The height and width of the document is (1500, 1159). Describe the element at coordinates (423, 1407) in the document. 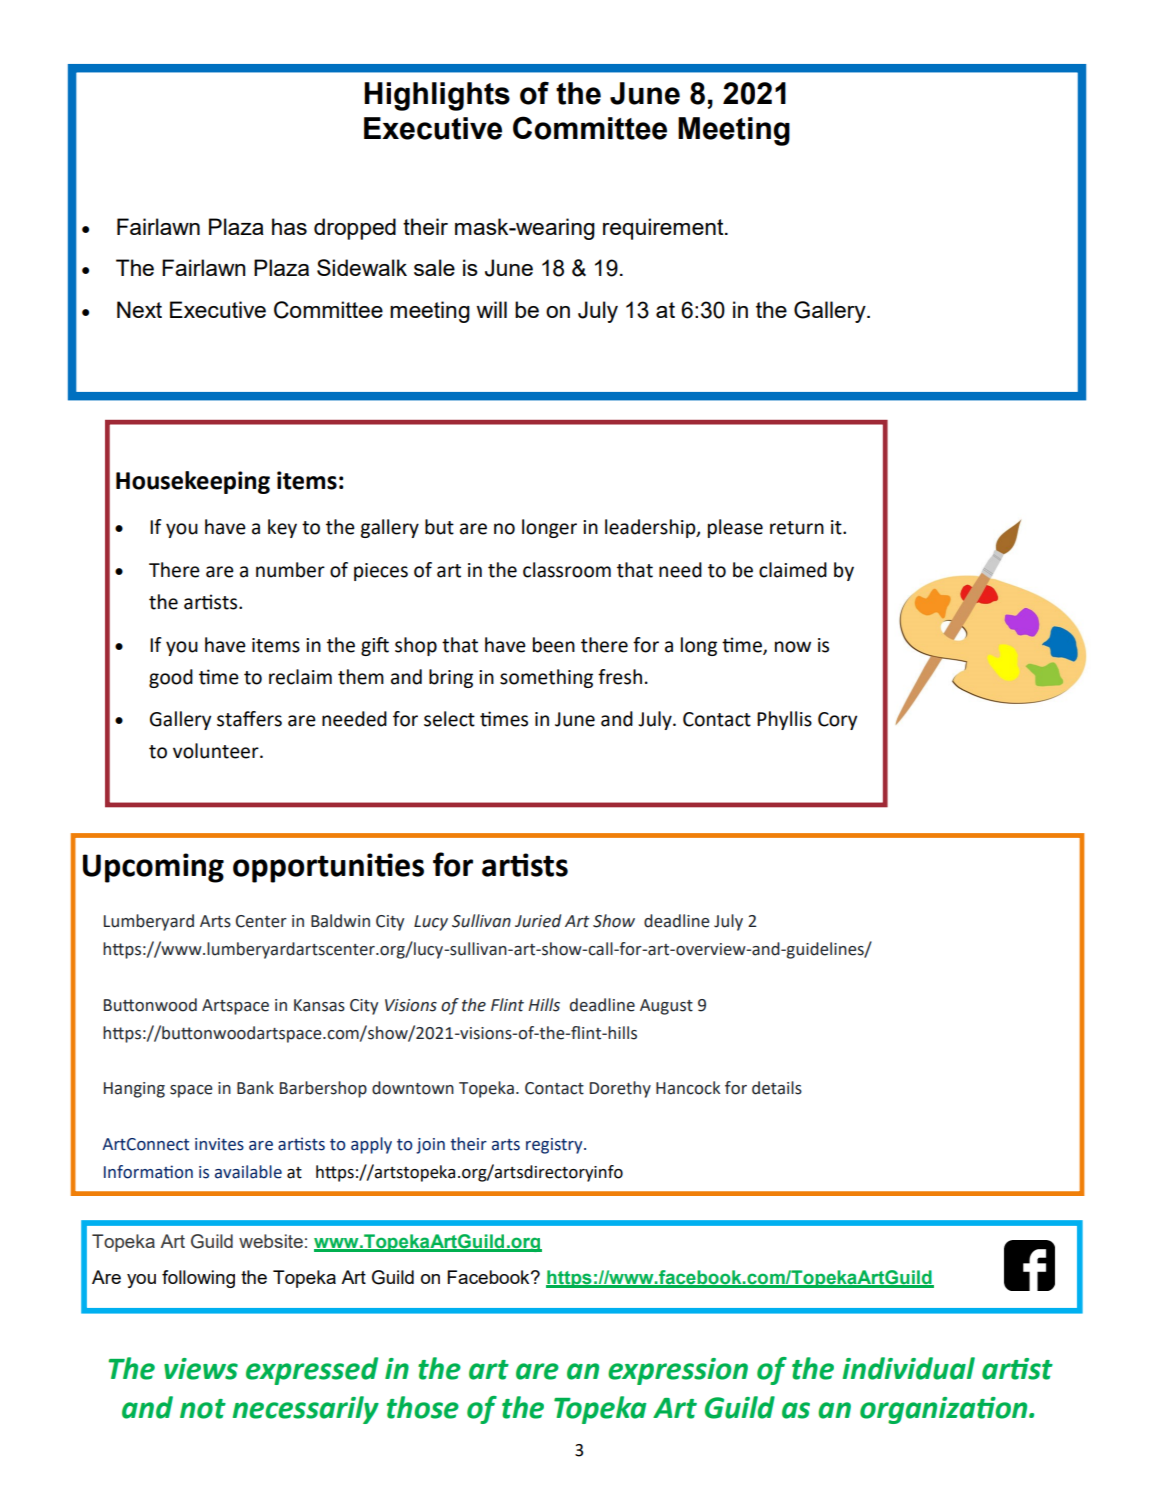

I see `those` at that location.
